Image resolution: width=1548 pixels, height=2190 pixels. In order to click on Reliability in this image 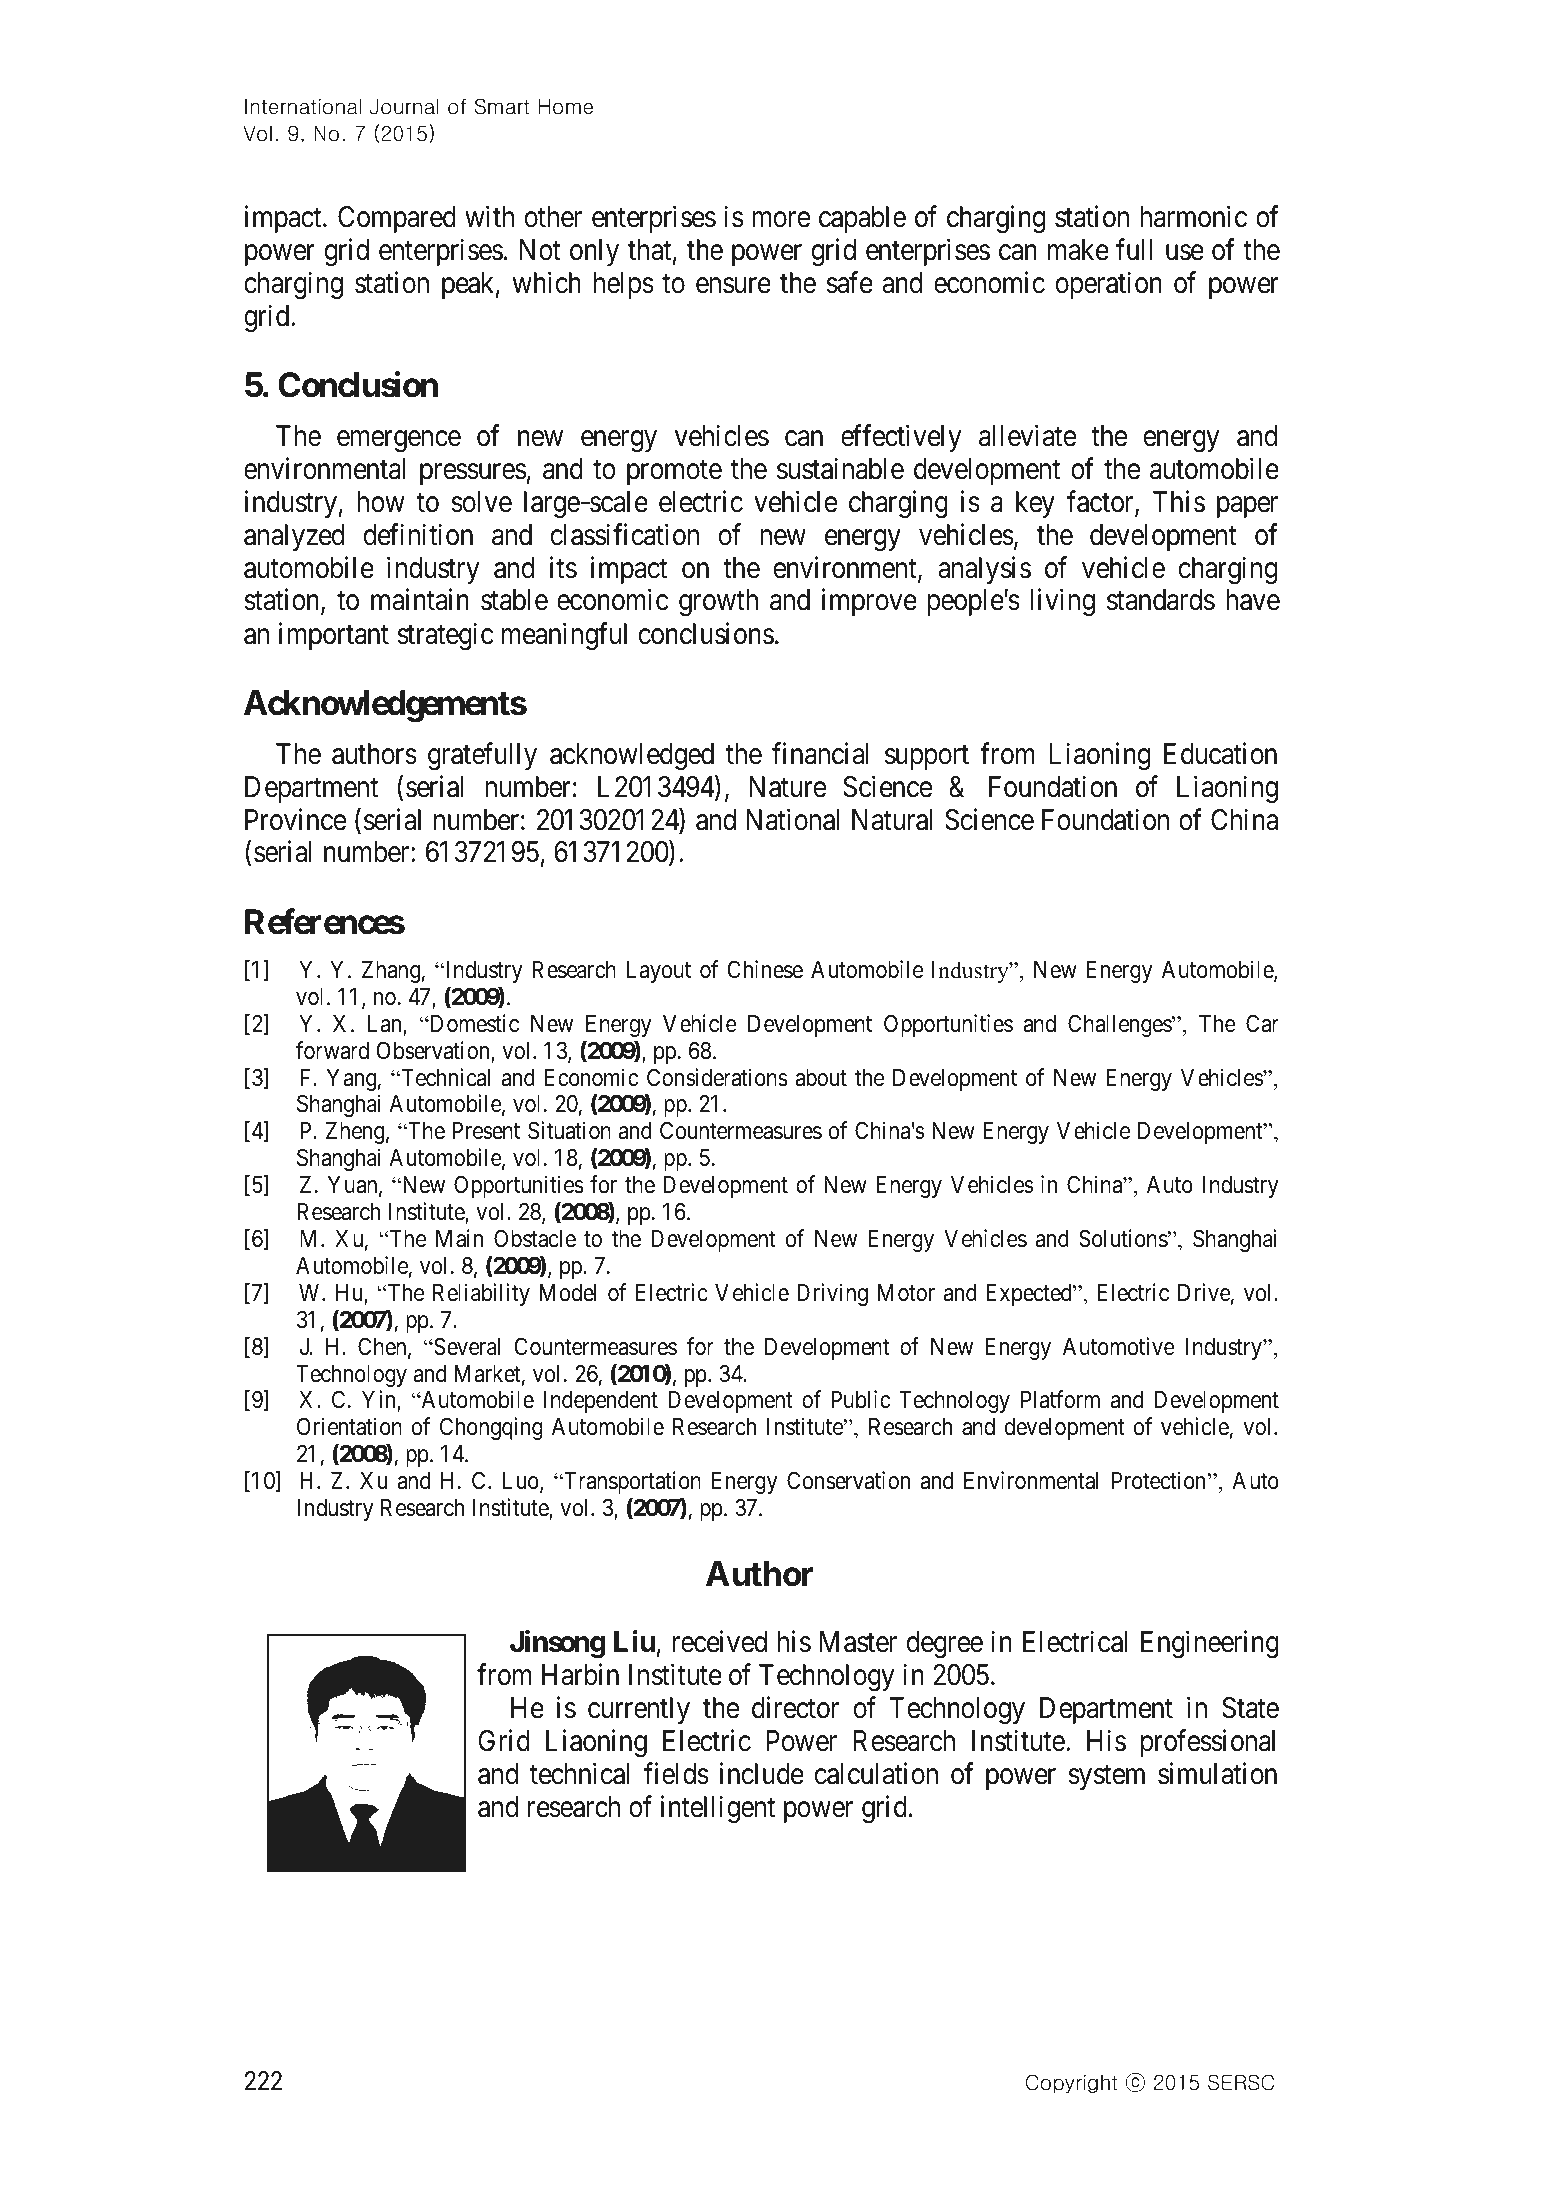, I will do `click(481, 1294)`.
